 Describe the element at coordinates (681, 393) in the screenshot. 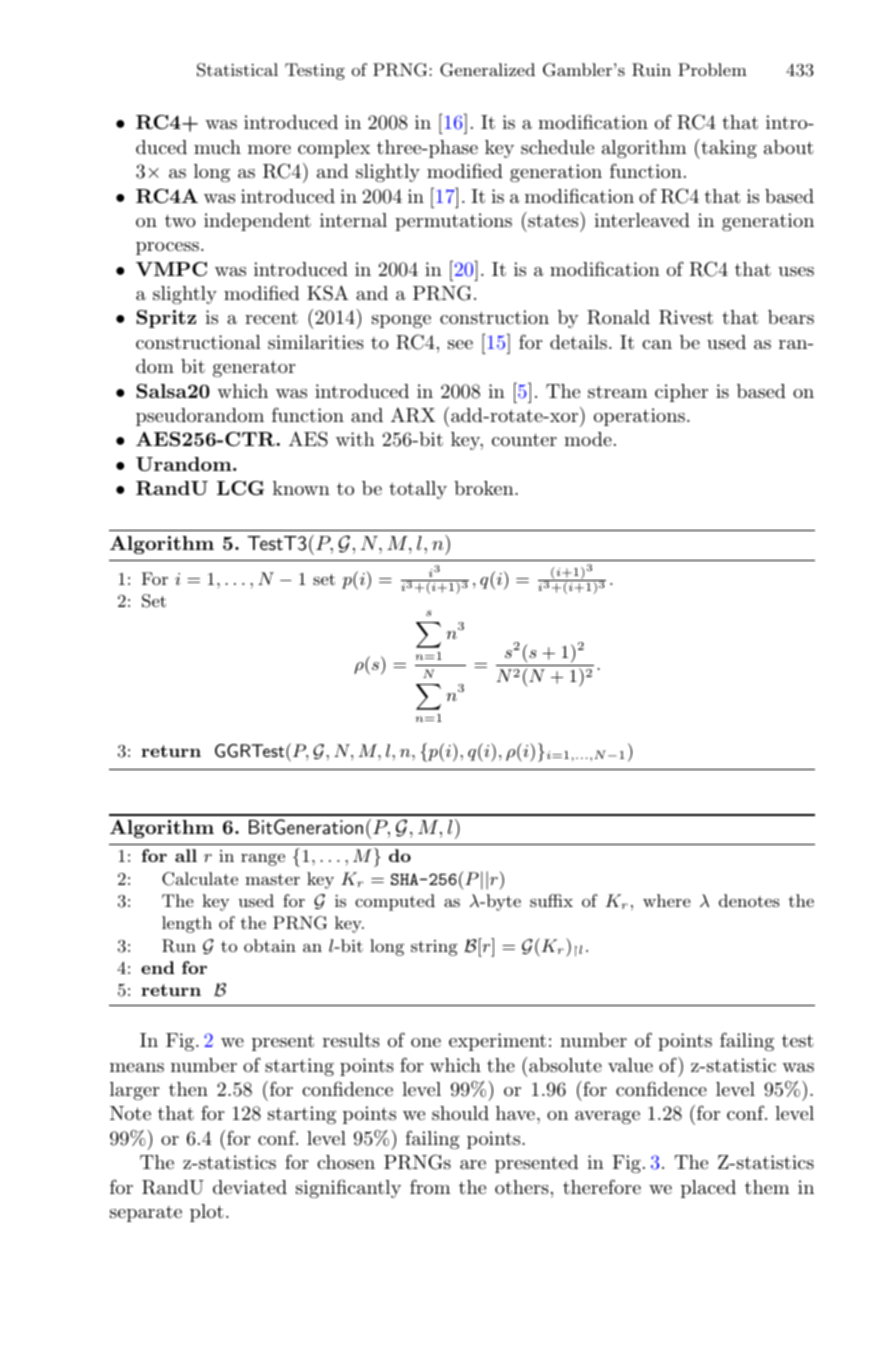

I see `cipher` at that location.
